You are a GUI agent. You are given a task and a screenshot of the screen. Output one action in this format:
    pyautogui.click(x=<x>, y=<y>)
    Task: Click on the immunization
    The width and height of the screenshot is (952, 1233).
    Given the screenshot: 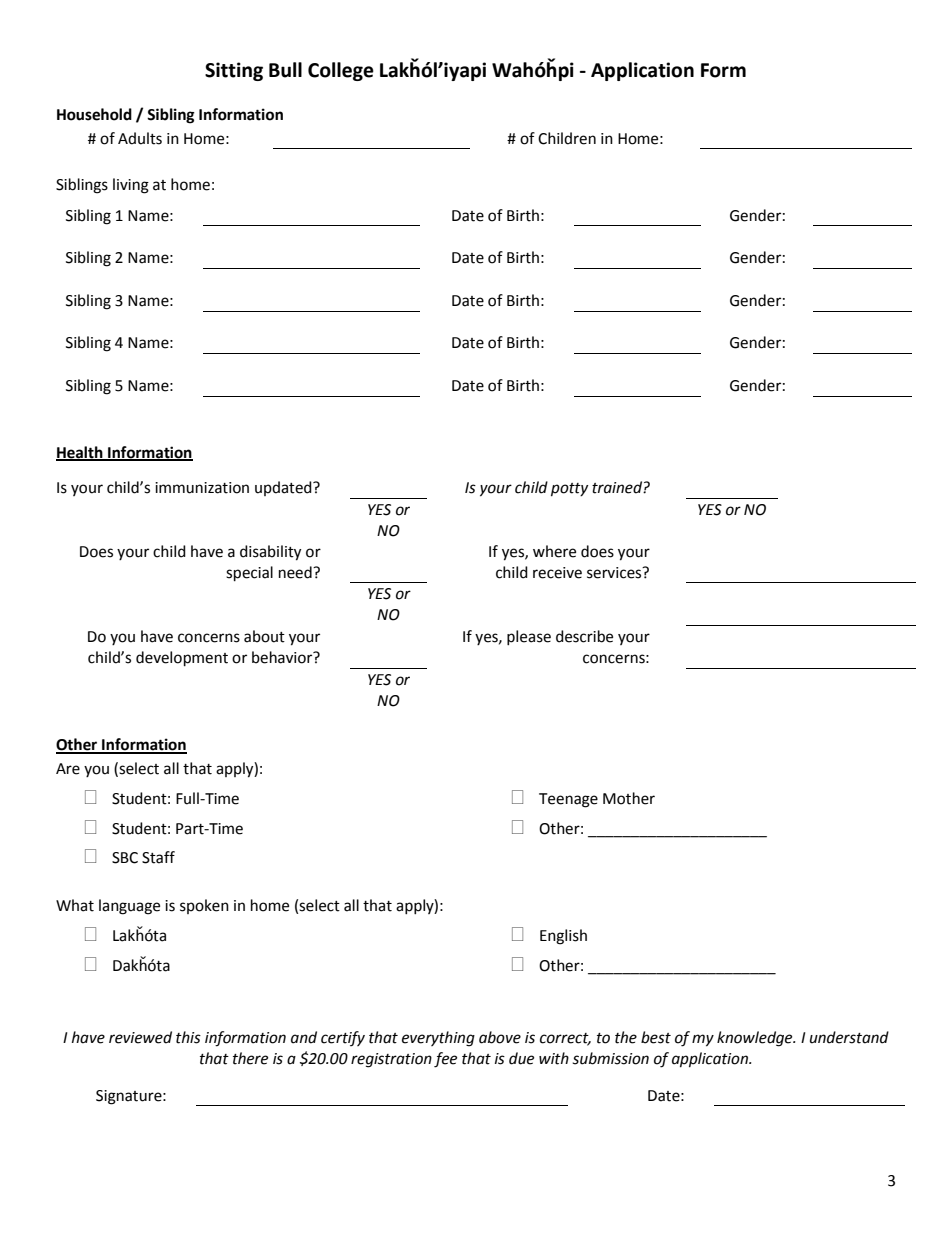 What is the action you would take?
    pyautogui.click(x=202, y=488)
